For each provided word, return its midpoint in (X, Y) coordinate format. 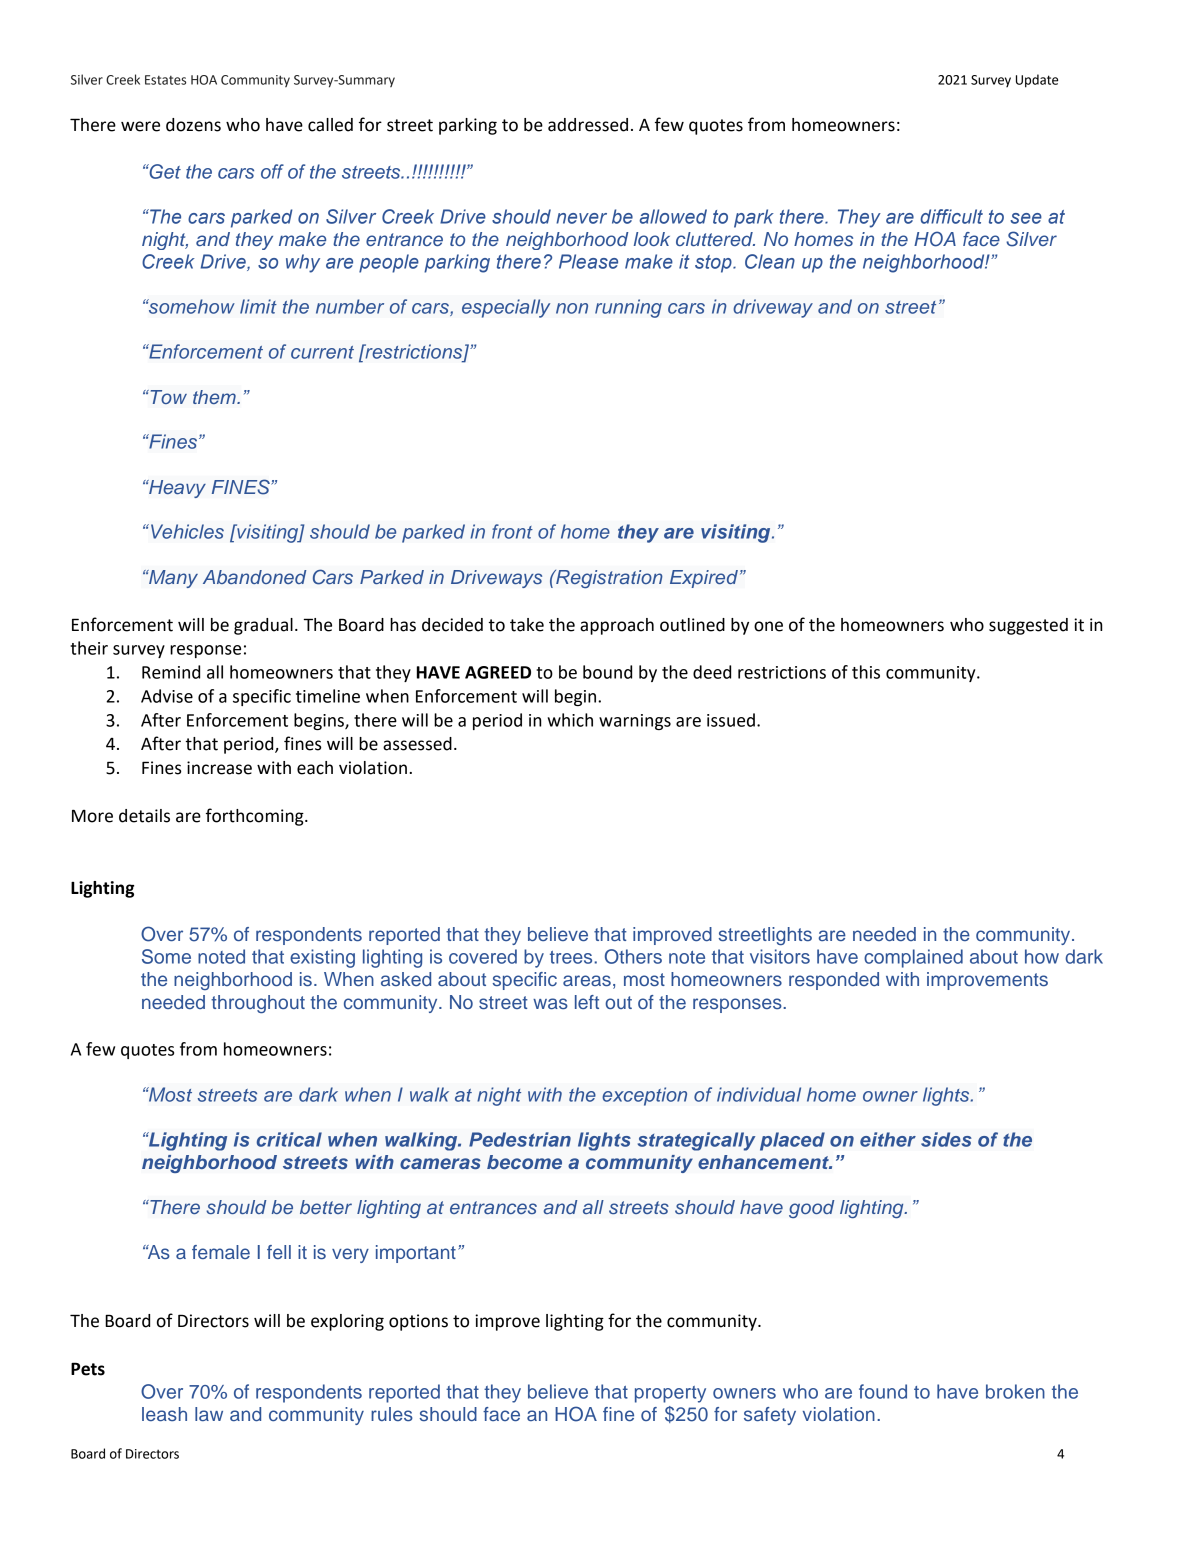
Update (1037, 81)
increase (219, 768)
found (883, 1391)
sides (946, 1139)
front (512, 531)
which (570, 720)
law (209, 1414)
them (215, 397)
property (670, 1394)
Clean (770, 261)
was (550, 1003)
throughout (258, 1004)
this (866, 672)
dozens (193, 125)
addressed (588, 125)
